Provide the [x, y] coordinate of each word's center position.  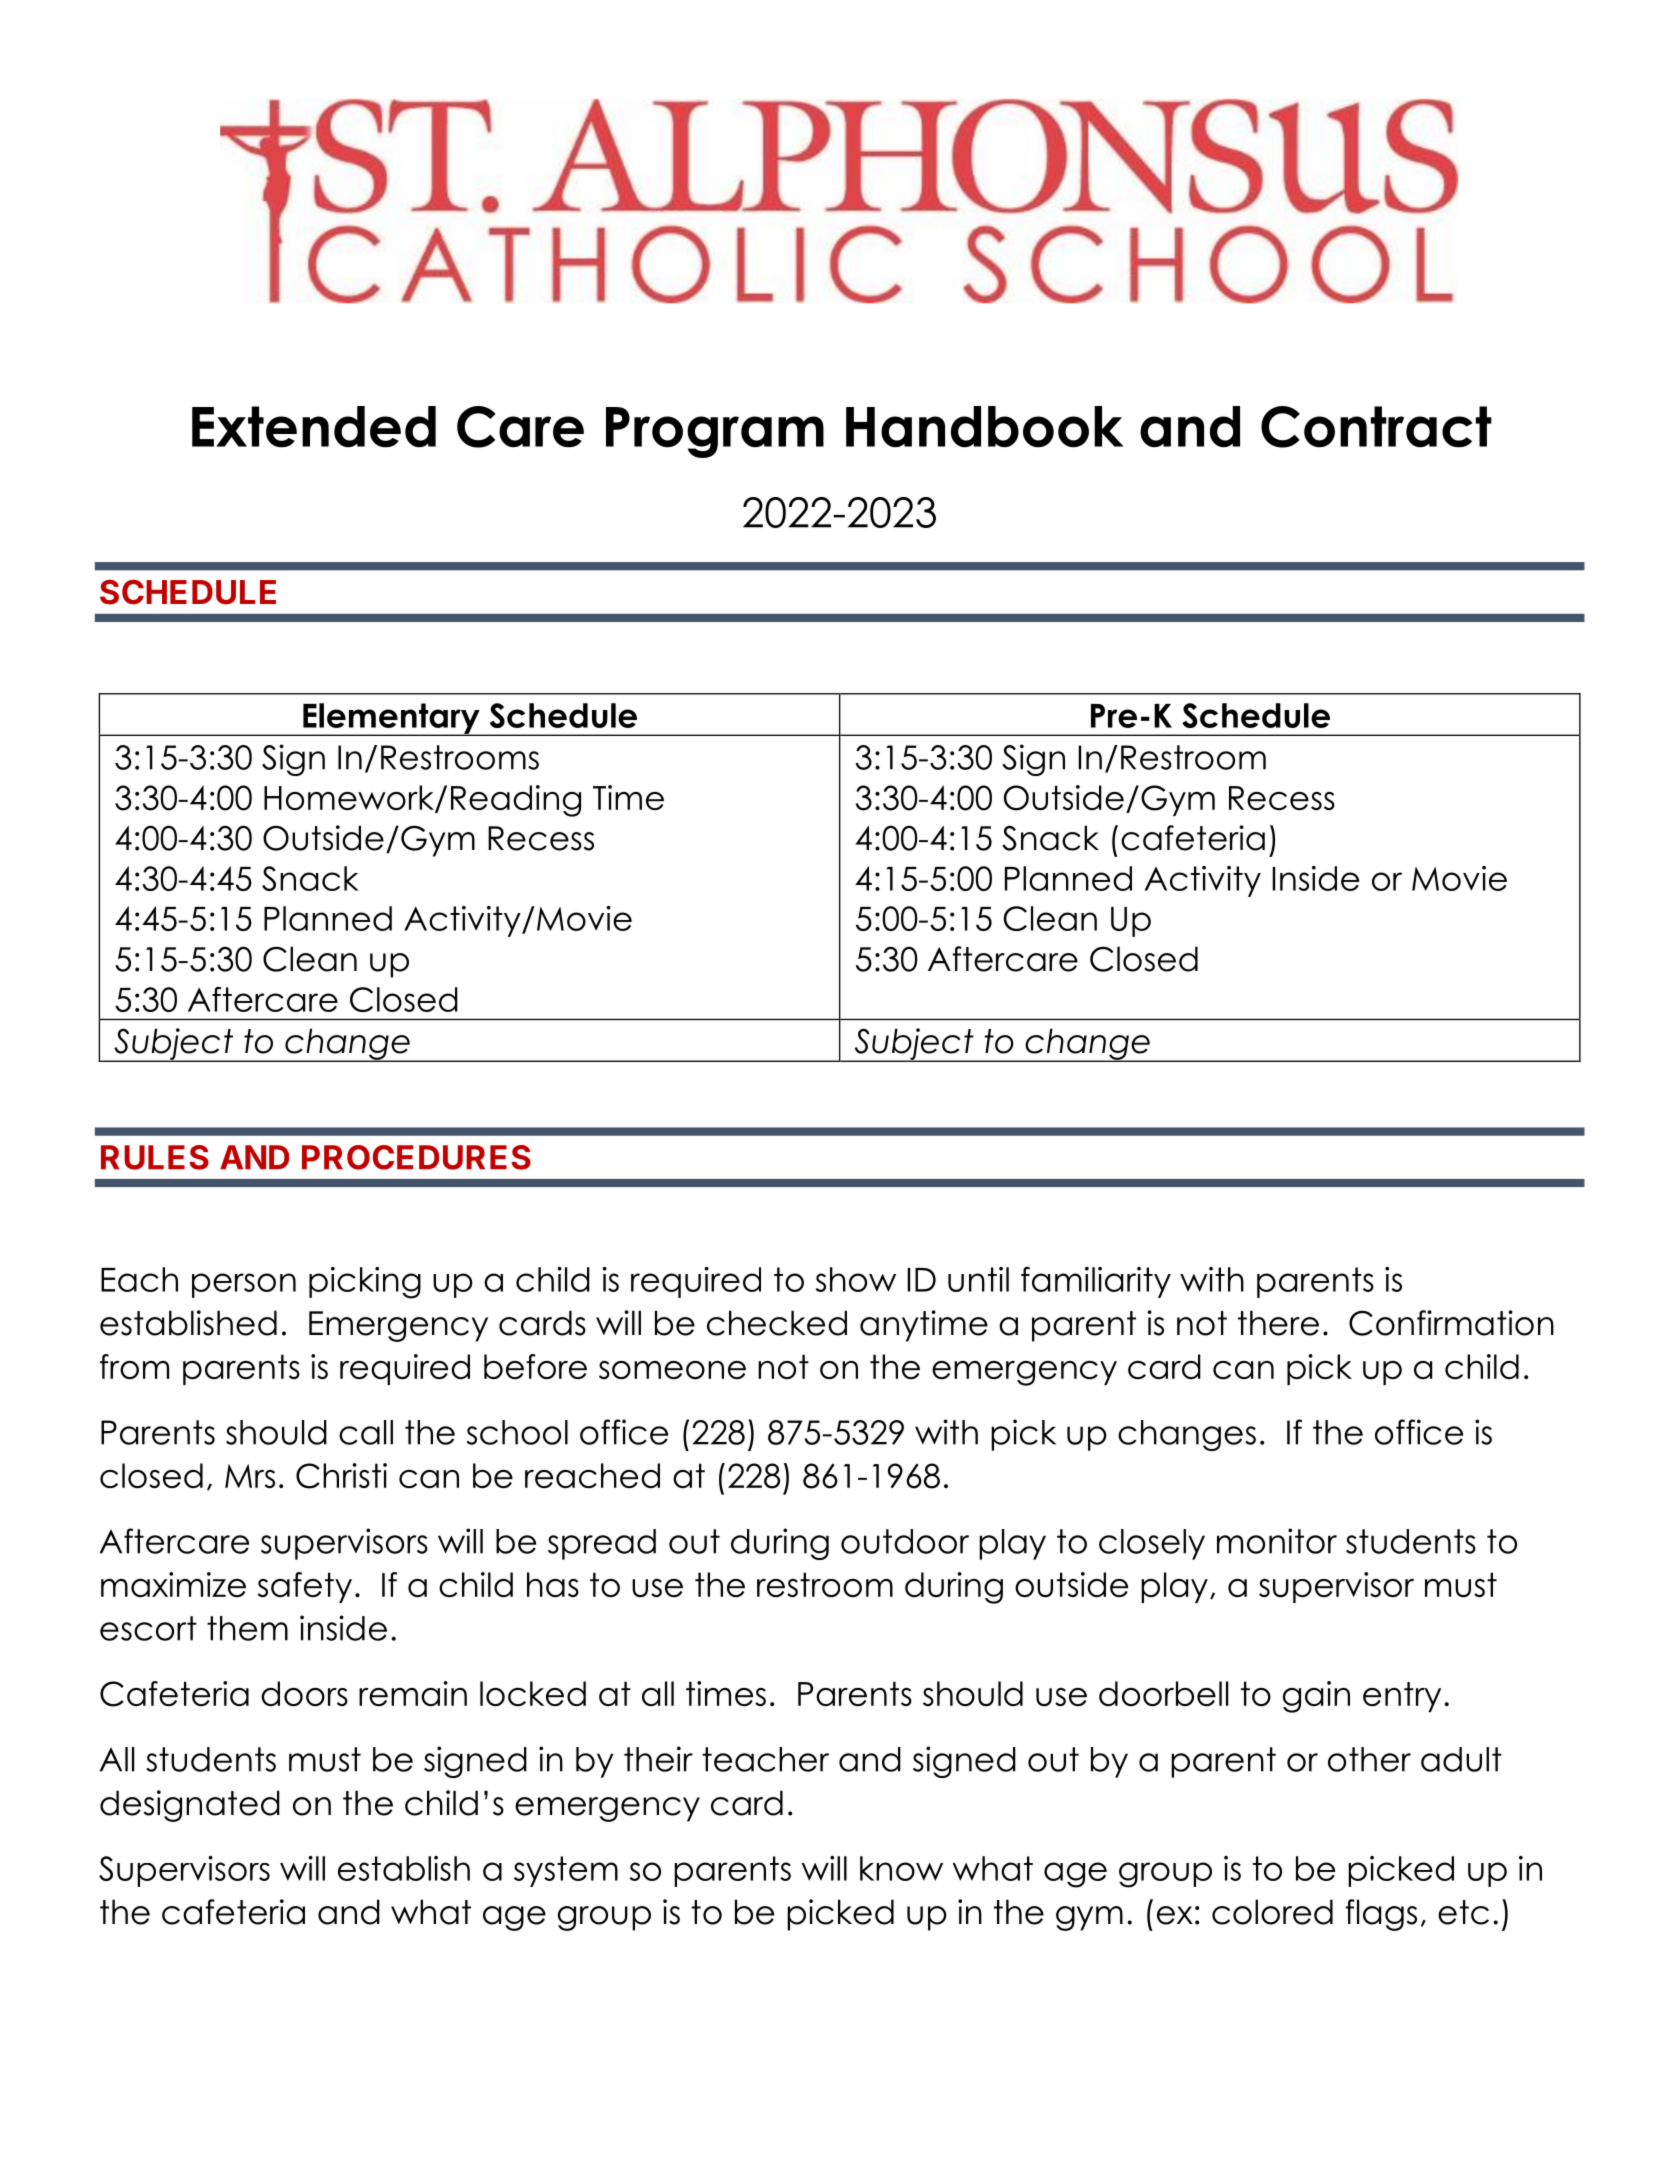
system [566, 1871]
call [366, 1432]
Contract [1376, 427]
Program [715, 432]
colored [1272, 1912]
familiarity [1096, 1282]
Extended [314, 427]
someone [672, 1370]
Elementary [391, 719]
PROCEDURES [416, 1157]
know [901, 1868]
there [1278, 1323]
